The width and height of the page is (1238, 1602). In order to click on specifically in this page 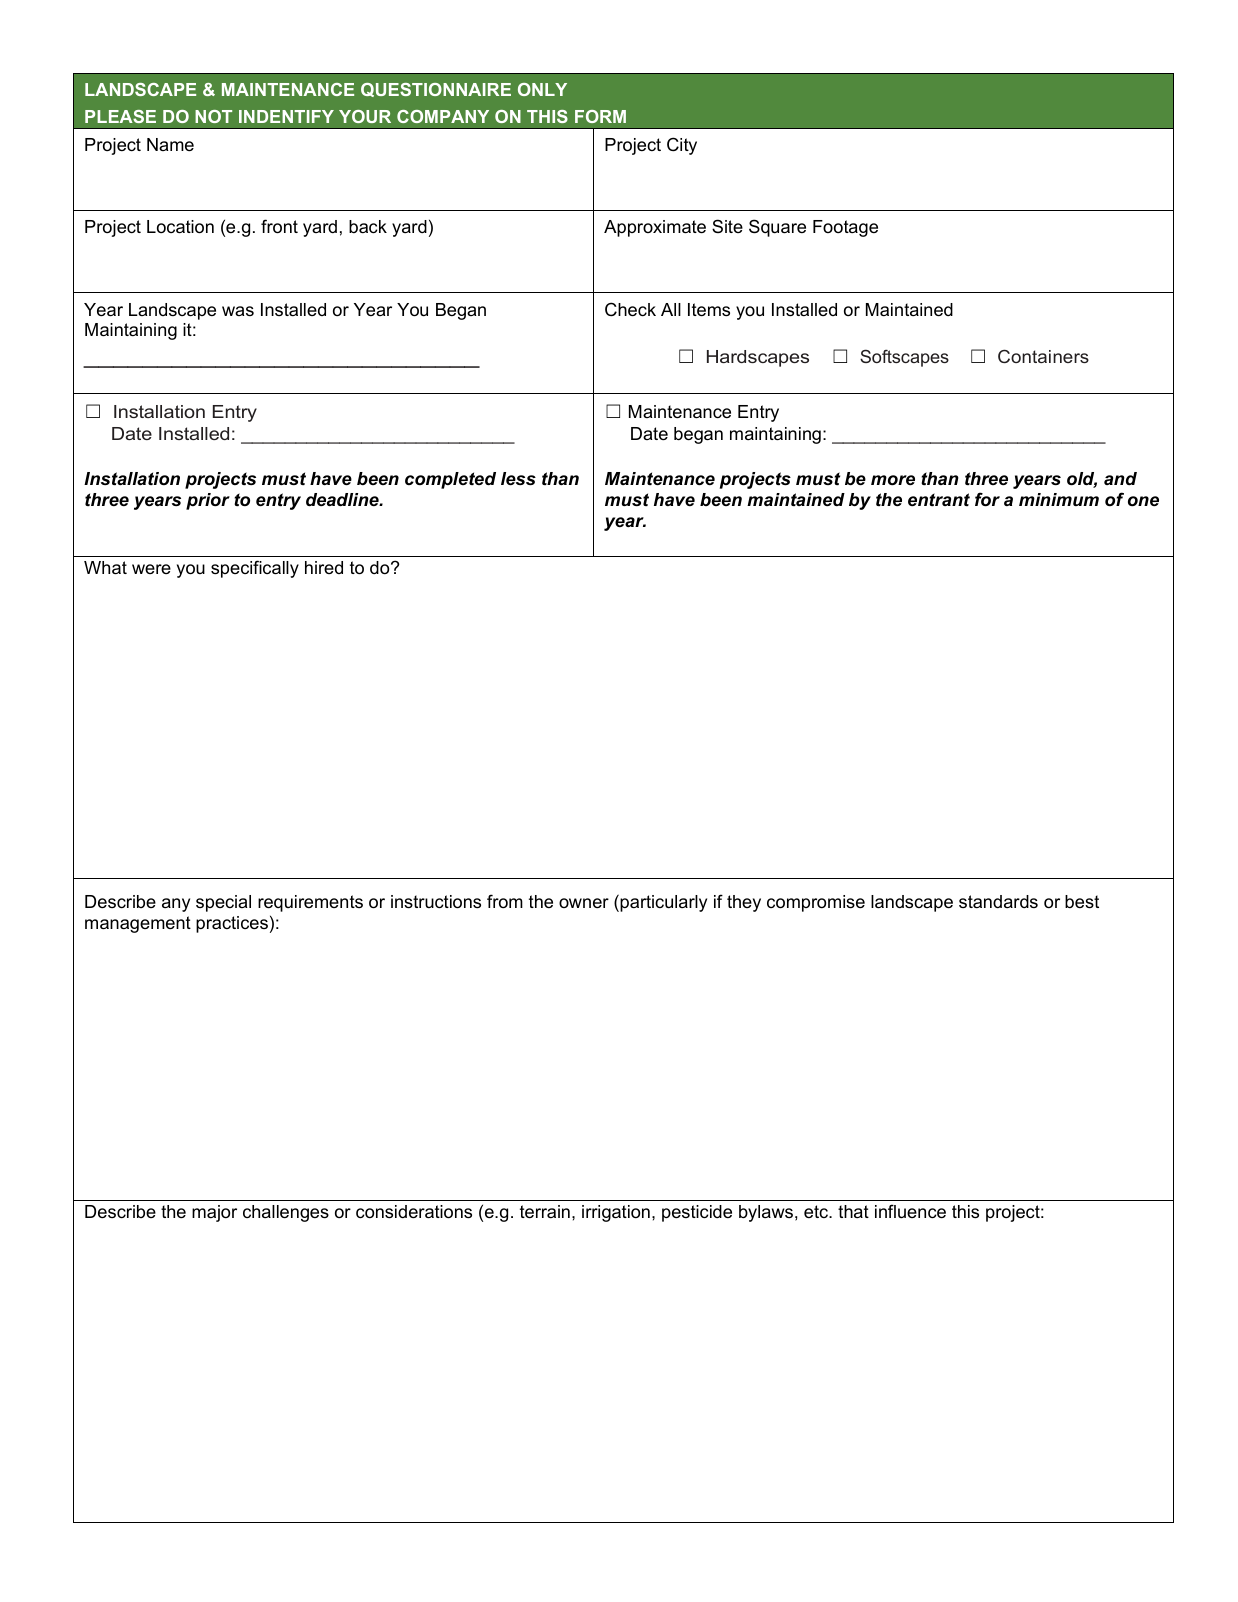, I will do `click(255, 569)`.
